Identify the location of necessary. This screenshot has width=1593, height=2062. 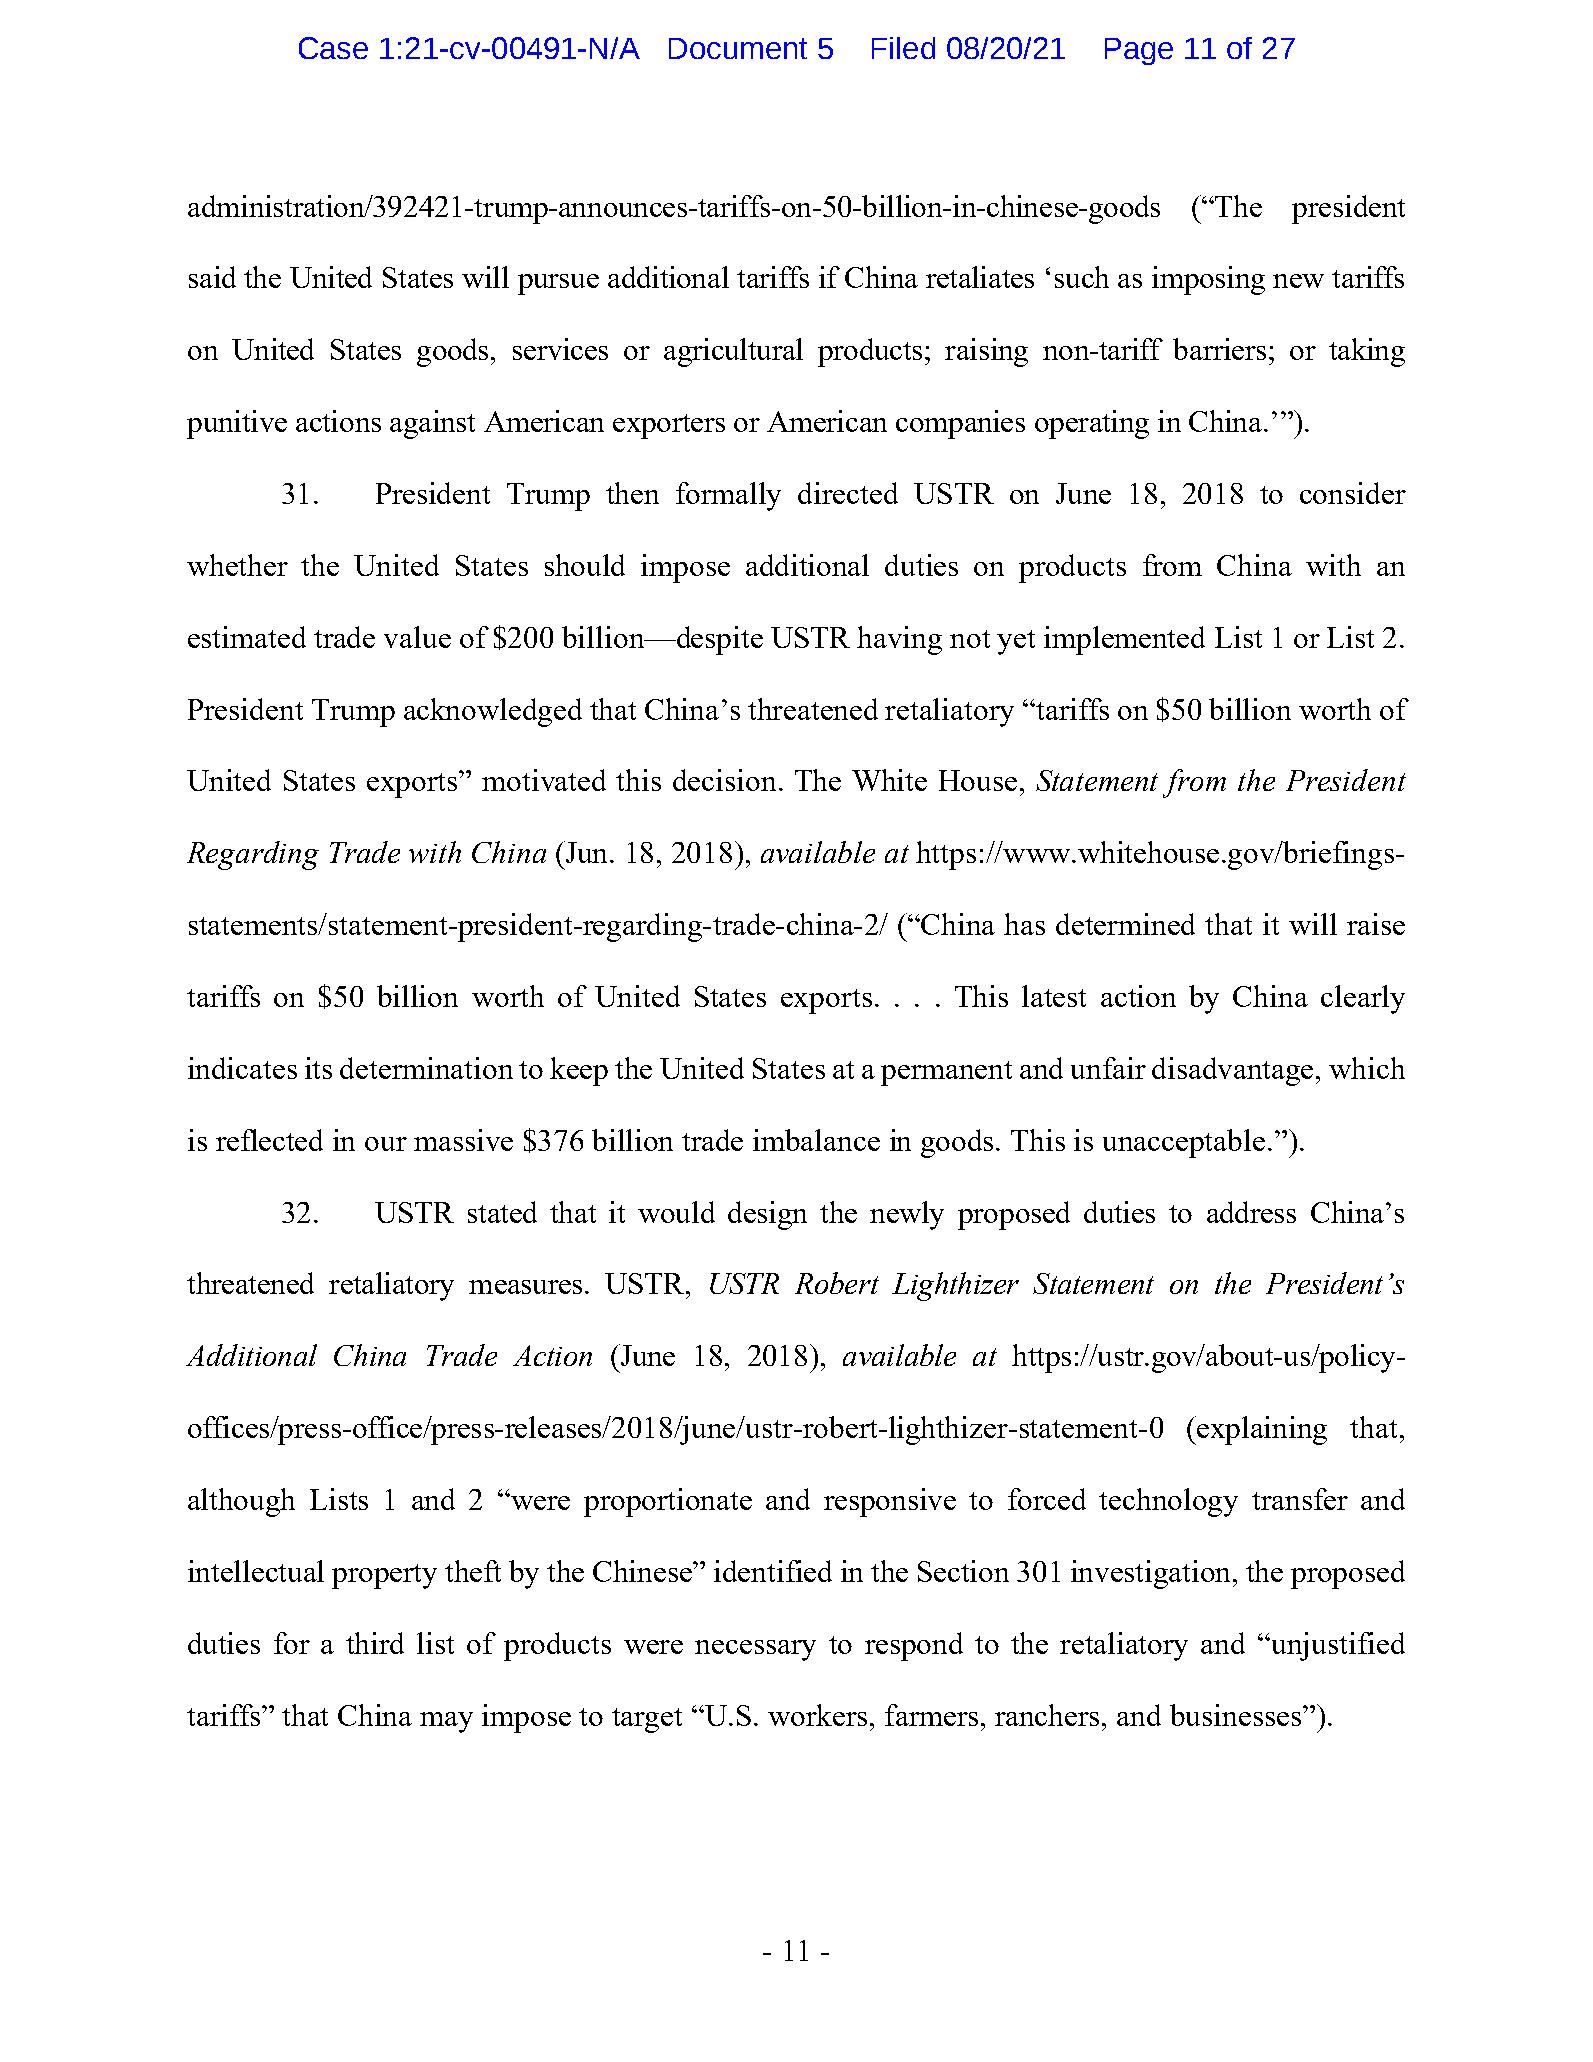
(755, 1650).
